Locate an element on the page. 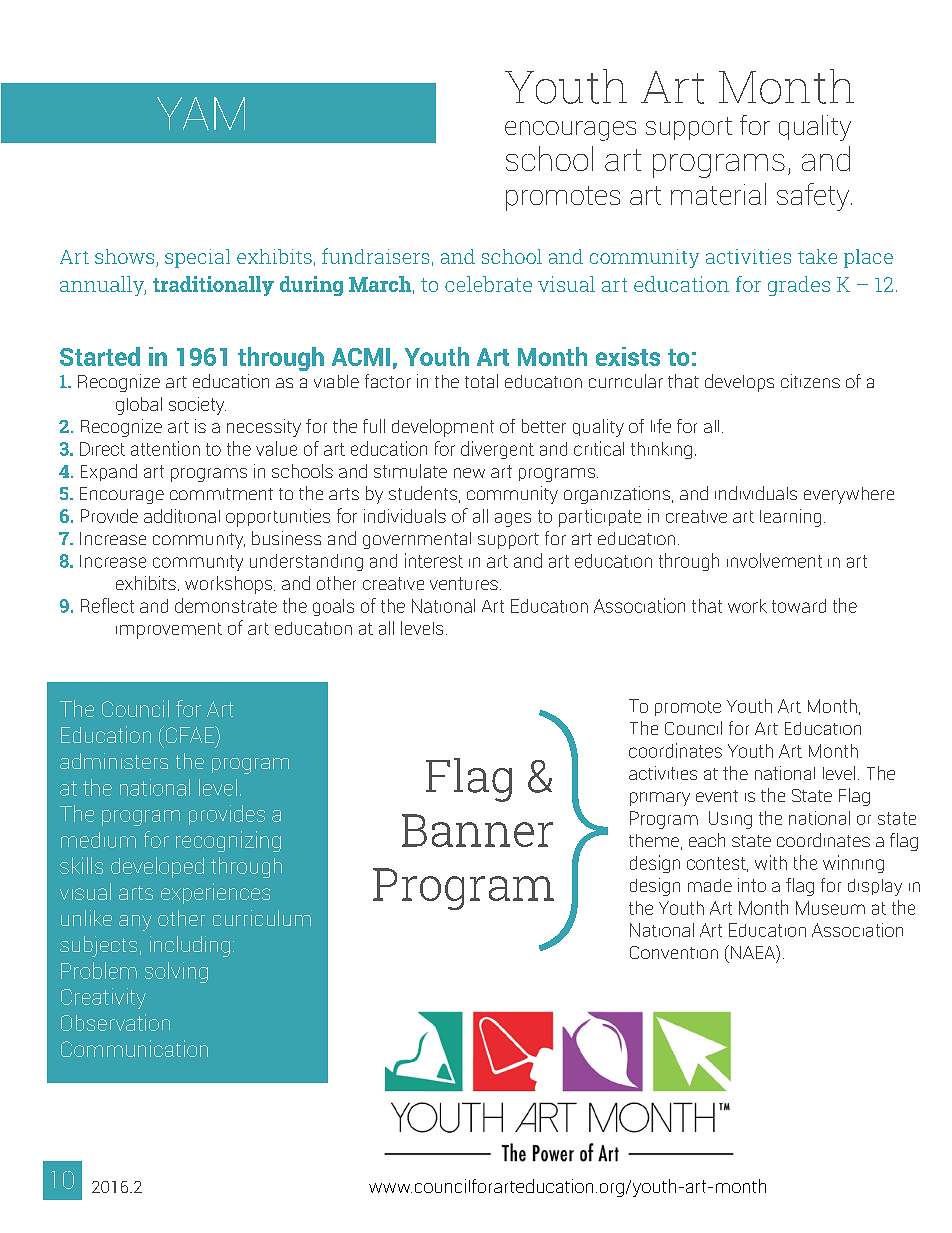  Observation is located at coordinates (115, 1022).
